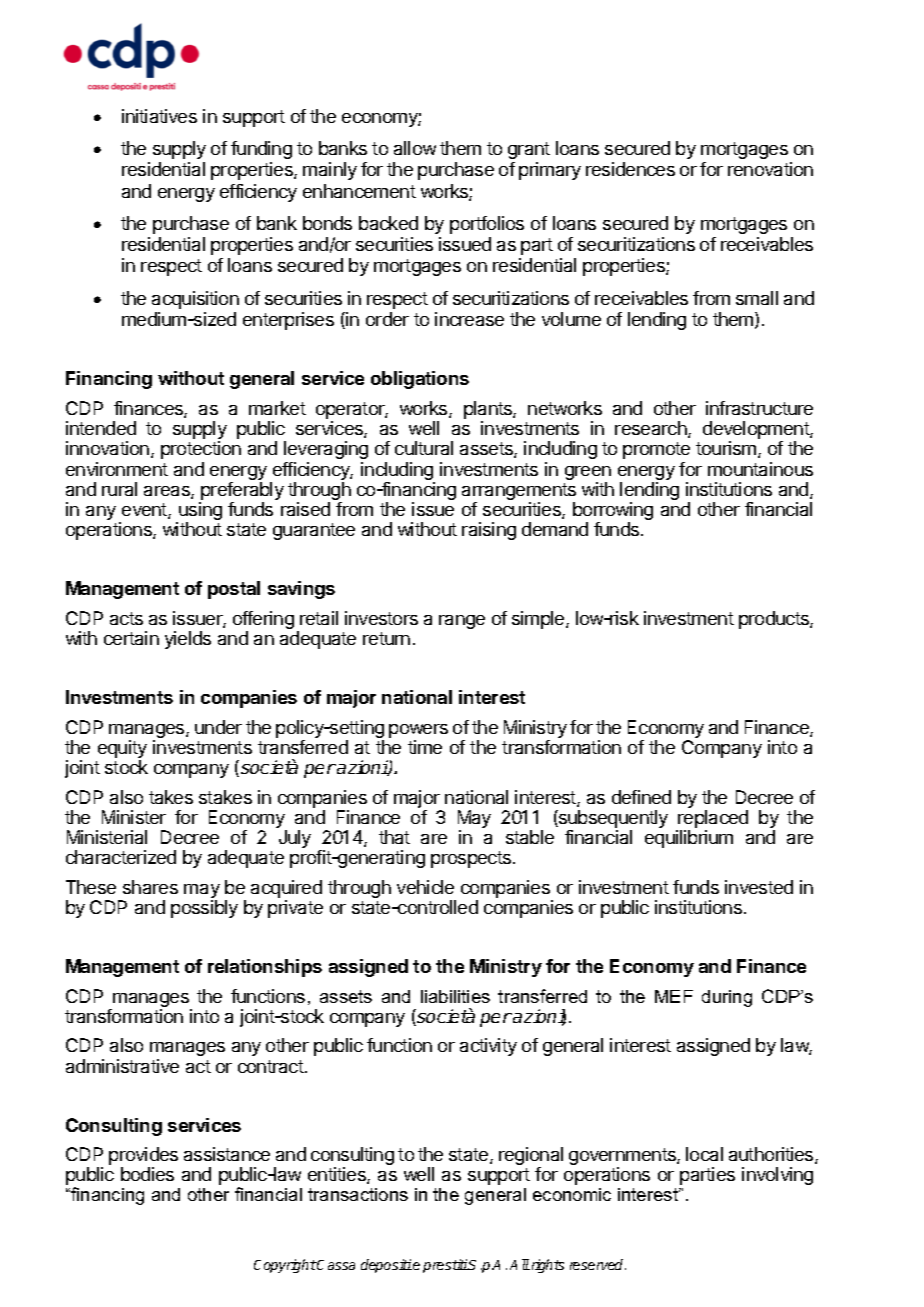  Describe the element at coordinates (218, 727) in the page. I see `under` at that location.
